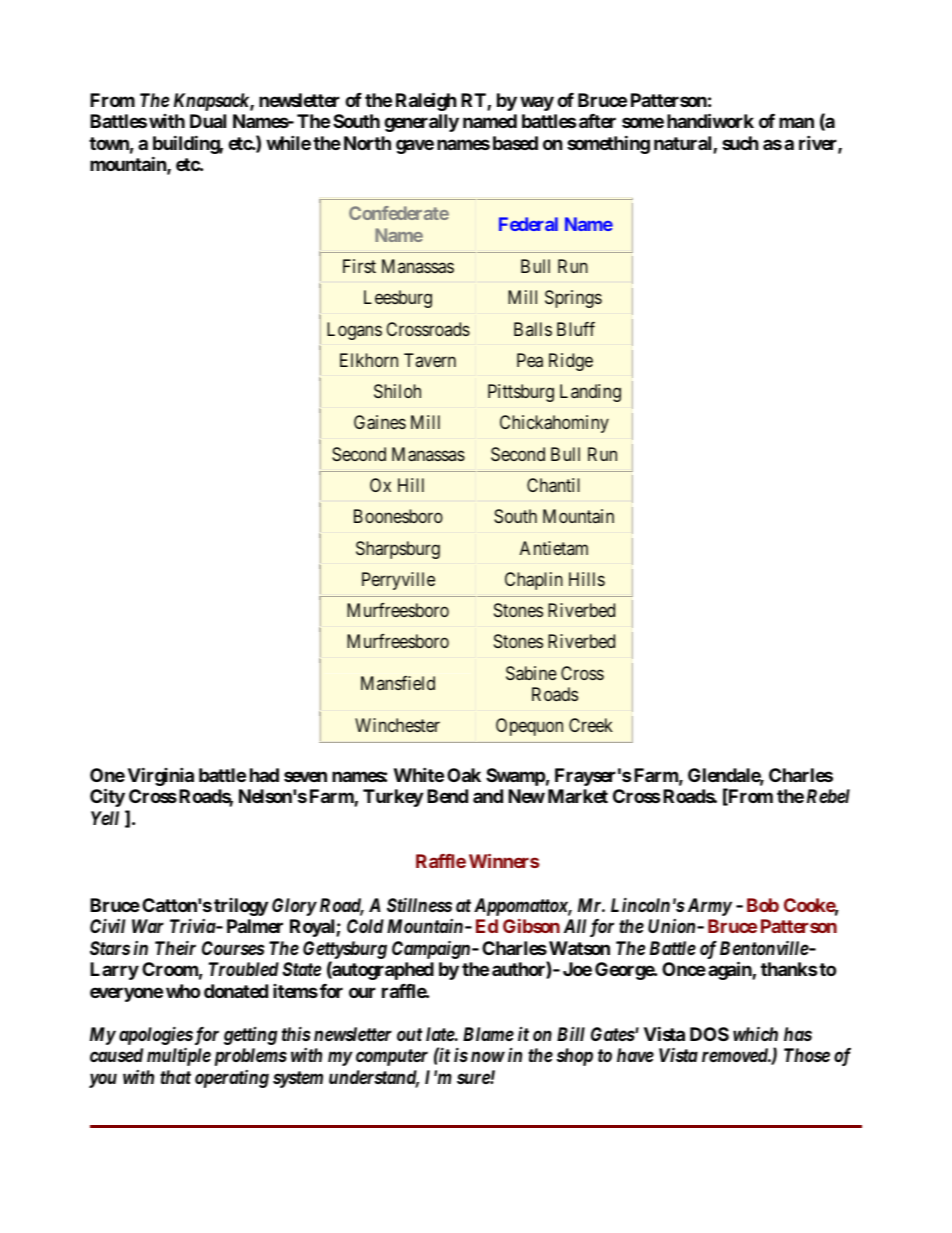  What do you see at coordinates (755, 1033) in the document?
I see `which` at bounding box center [755, 1033].
